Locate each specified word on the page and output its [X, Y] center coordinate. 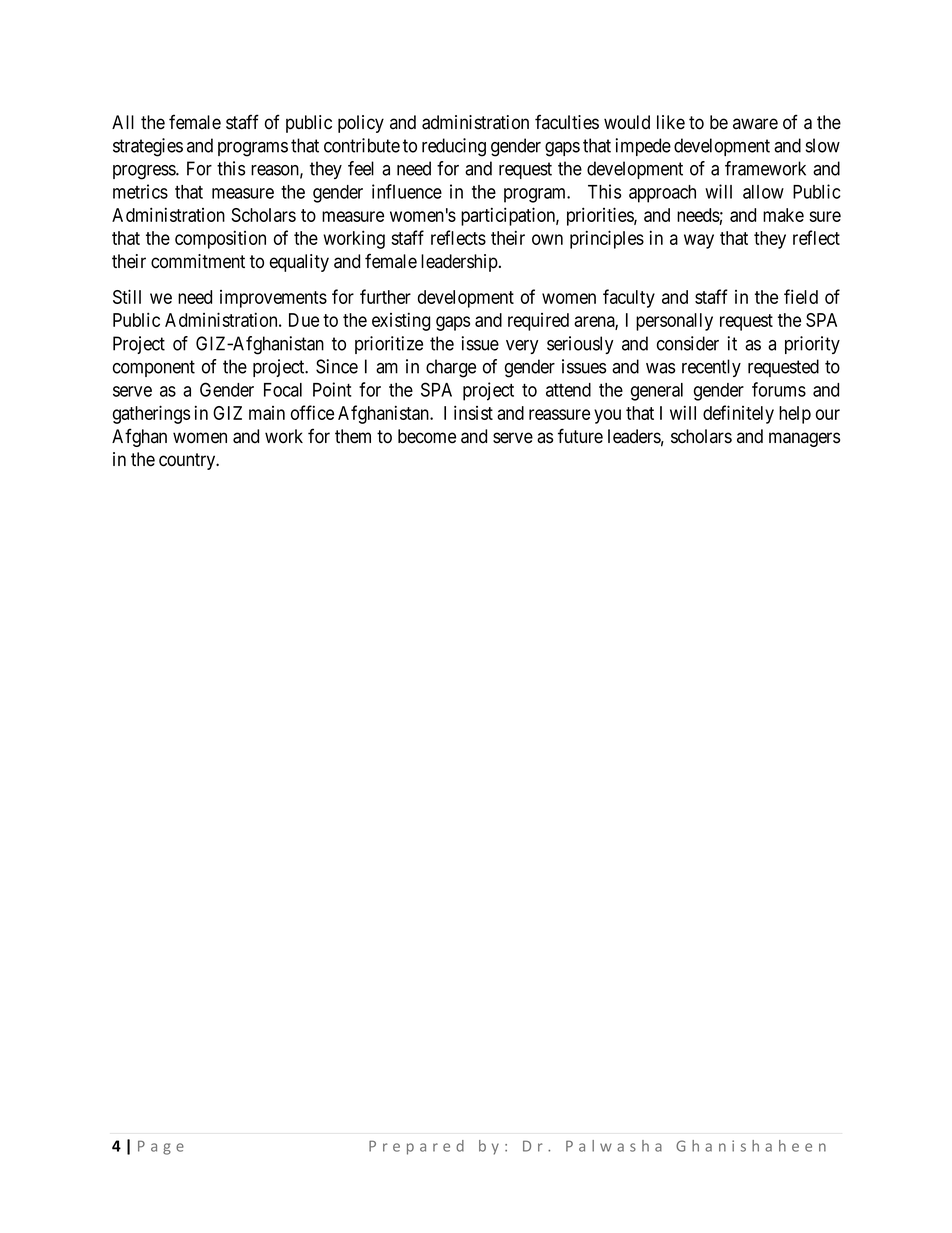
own [547, 239]
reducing [454, 147]
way [699, 241]
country [188, 461]
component [154, 368]
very [522, 347]
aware [755, 124]
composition [220, 239]
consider [688, 343]
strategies [148, 147]
